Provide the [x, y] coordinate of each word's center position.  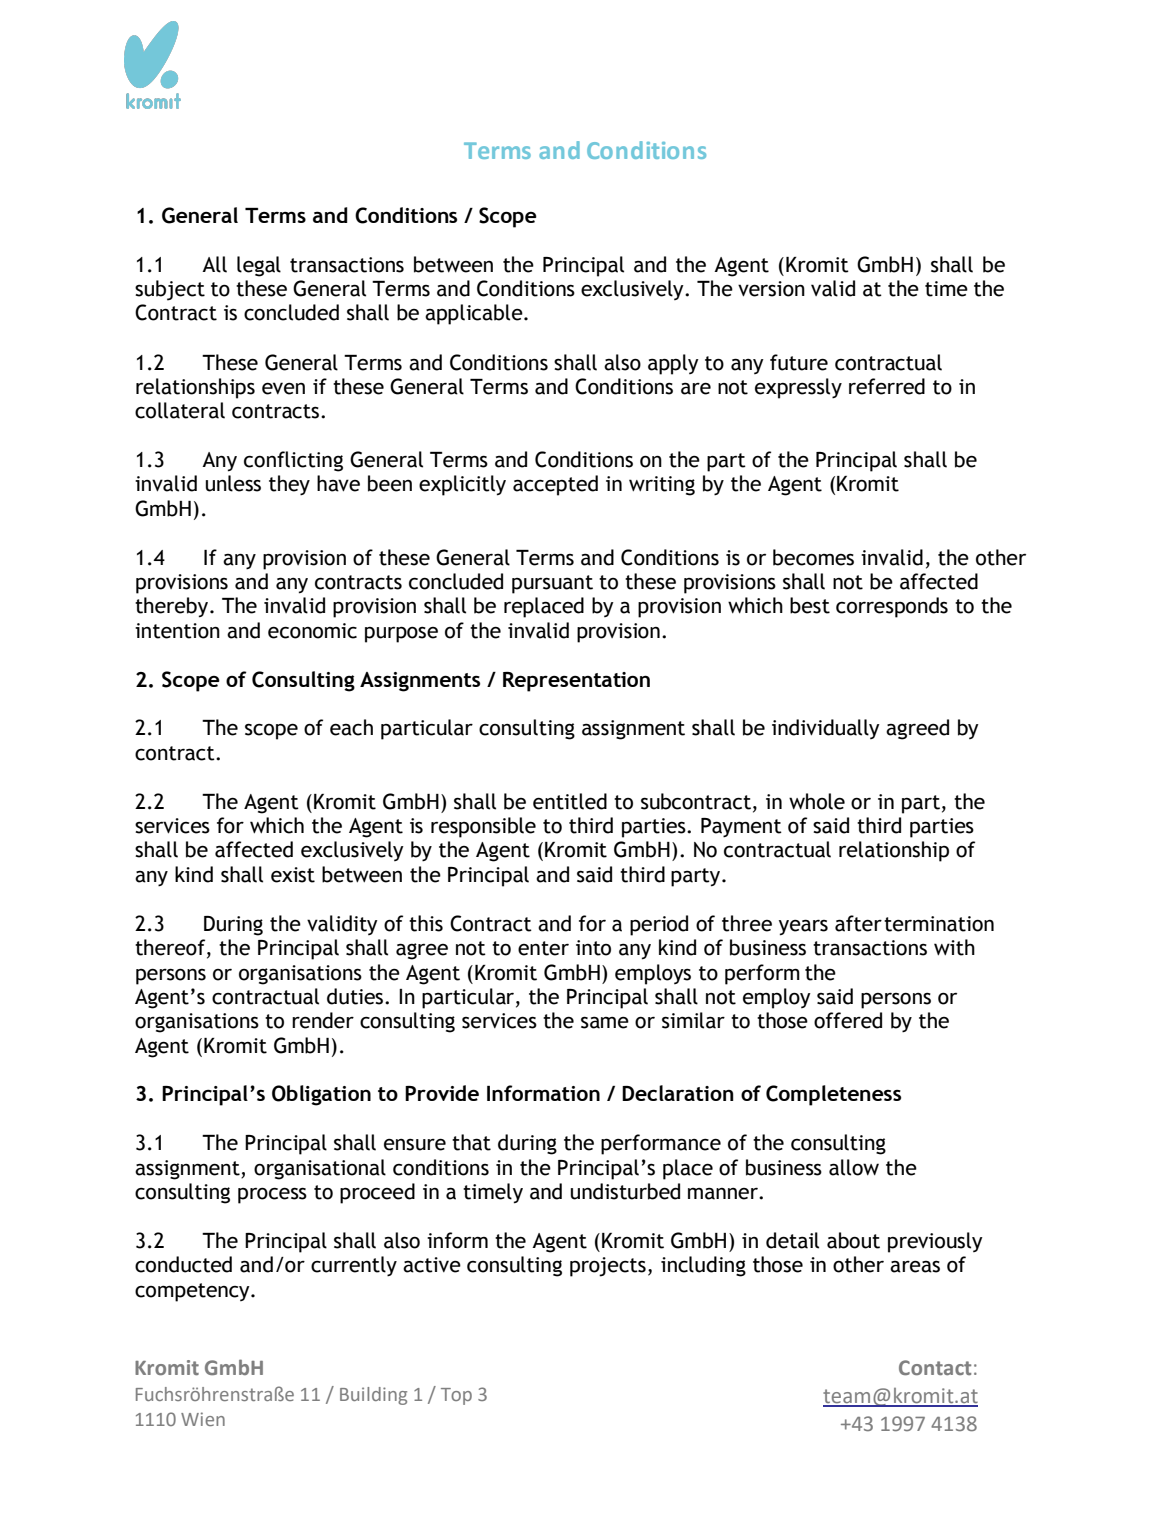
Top [456, 1396]
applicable [475, 314]
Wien [203, 1419]
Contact [935, 1367]
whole [817, 801]
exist [293, 875]
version [771, 289]
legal [259, 266]
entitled [570, 801]
